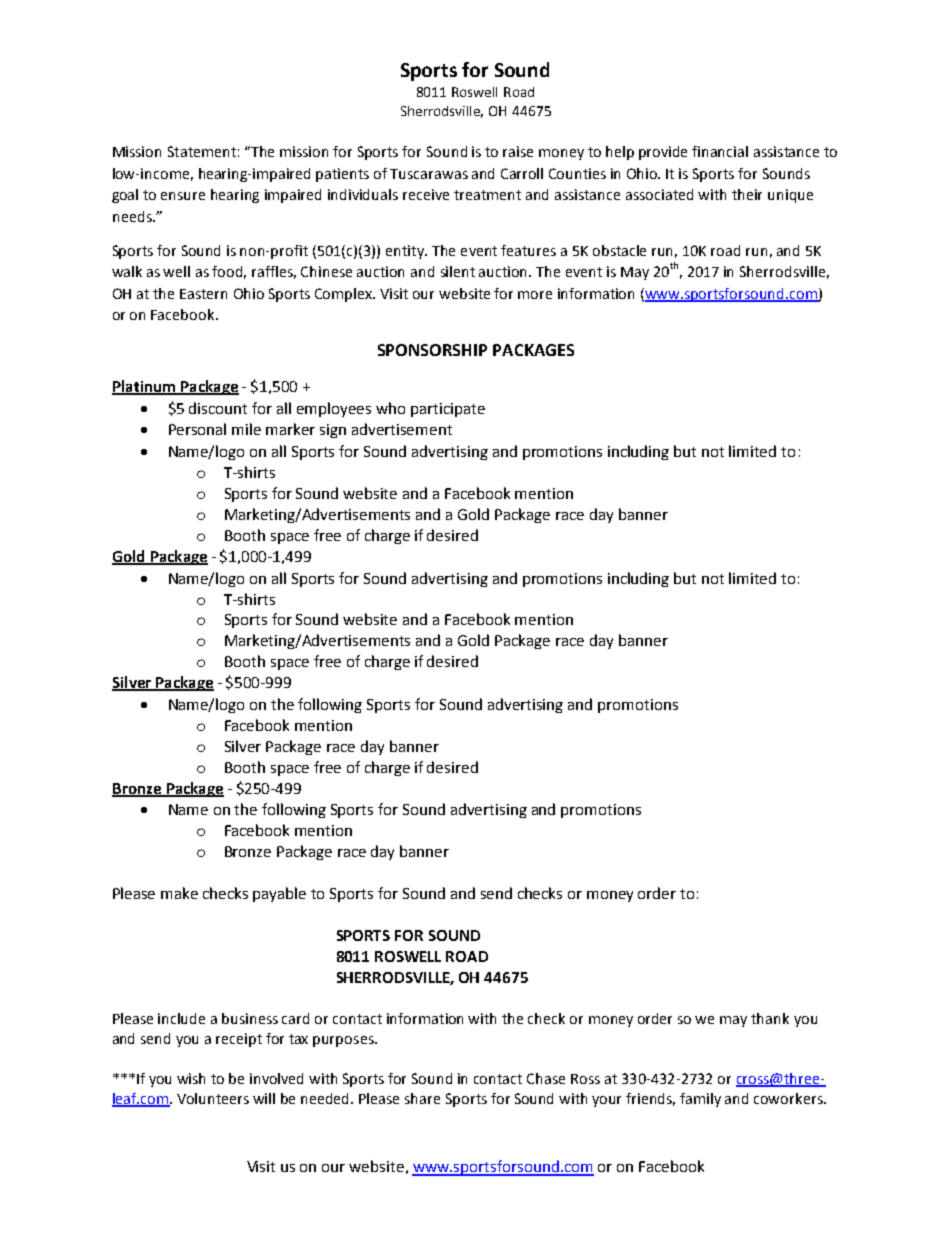 The width and height of the image is (952, 1233). Describe the element at coordinates (218, 408) in the image. I see `discount` at that location.
